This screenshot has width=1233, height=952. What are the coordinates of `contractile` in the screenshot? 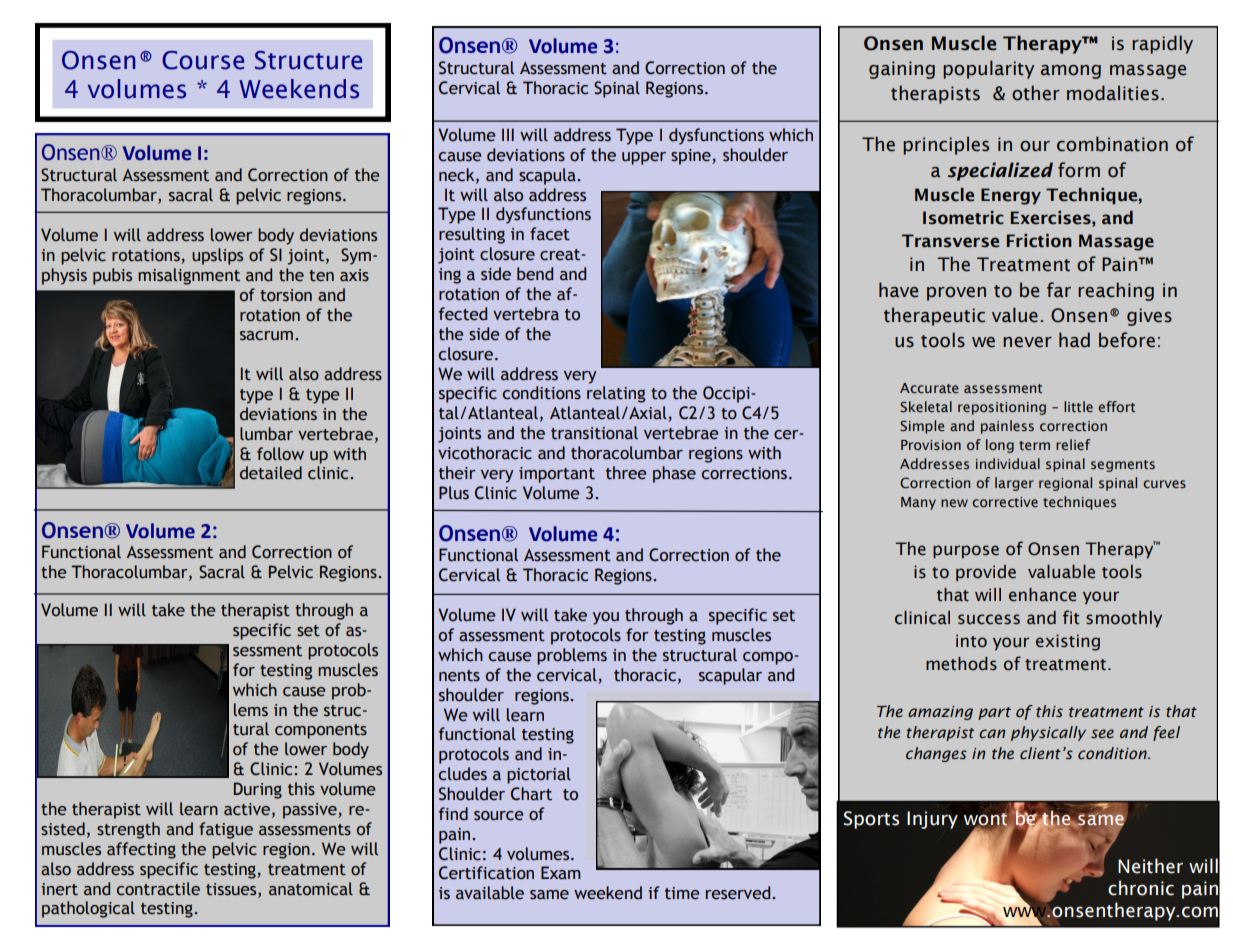 It's located at (158, 889).
